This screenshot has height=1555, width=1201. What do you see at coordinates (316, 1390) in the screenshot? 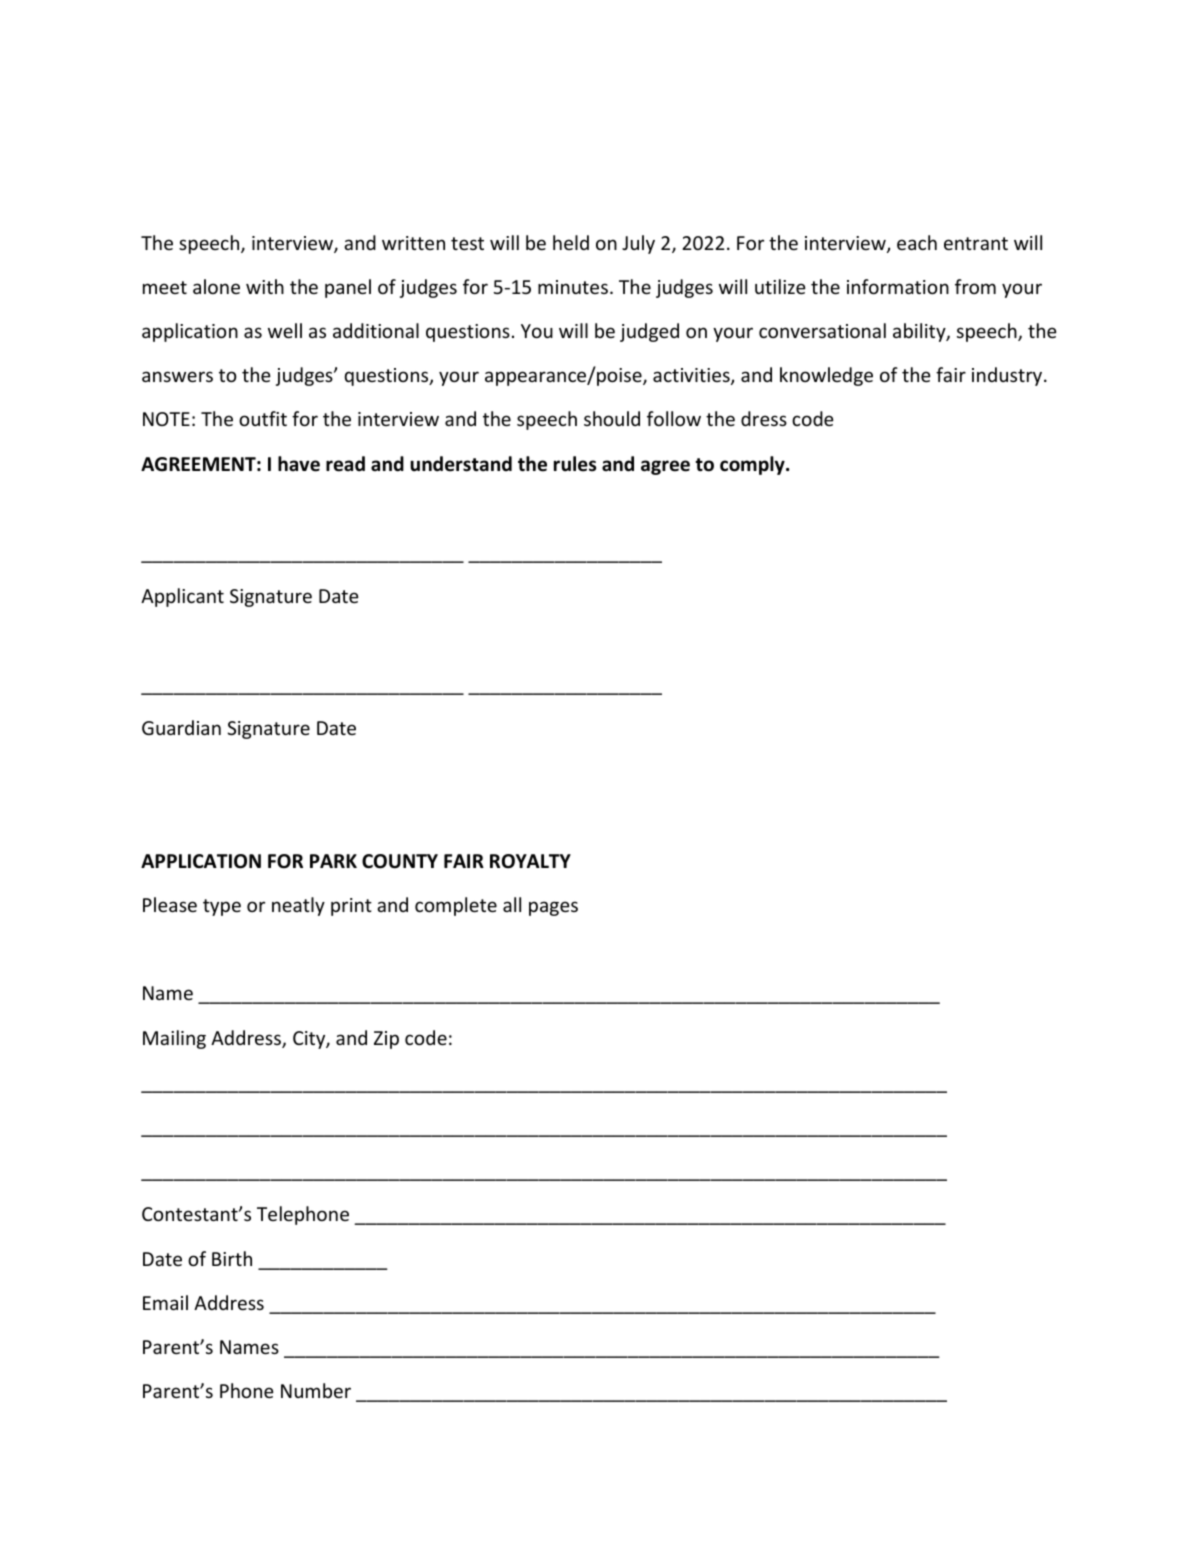
I see `Number` at bounding box center [316, 1390].
